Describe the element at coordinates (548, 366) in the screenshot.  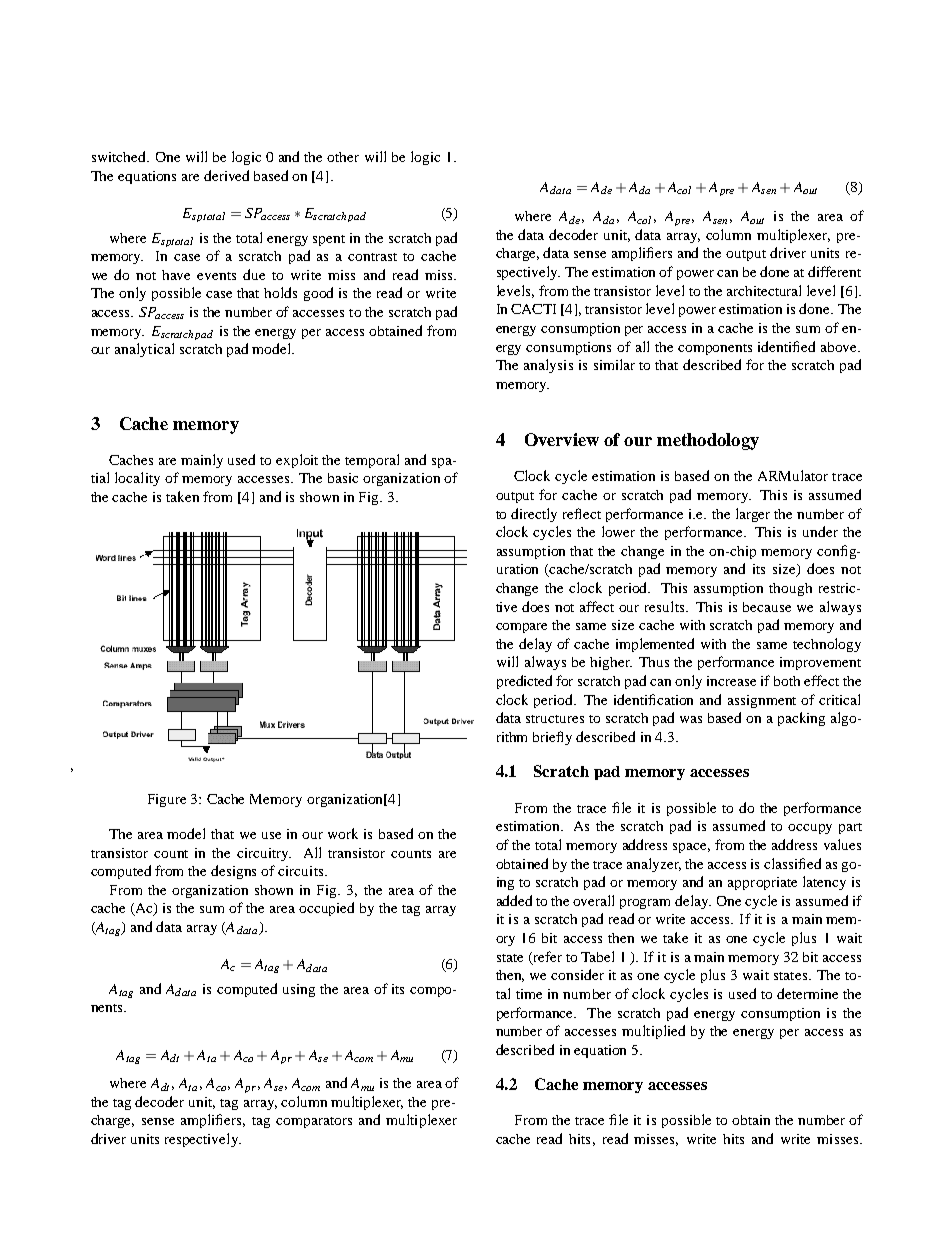
I see `analysis` at that location.
